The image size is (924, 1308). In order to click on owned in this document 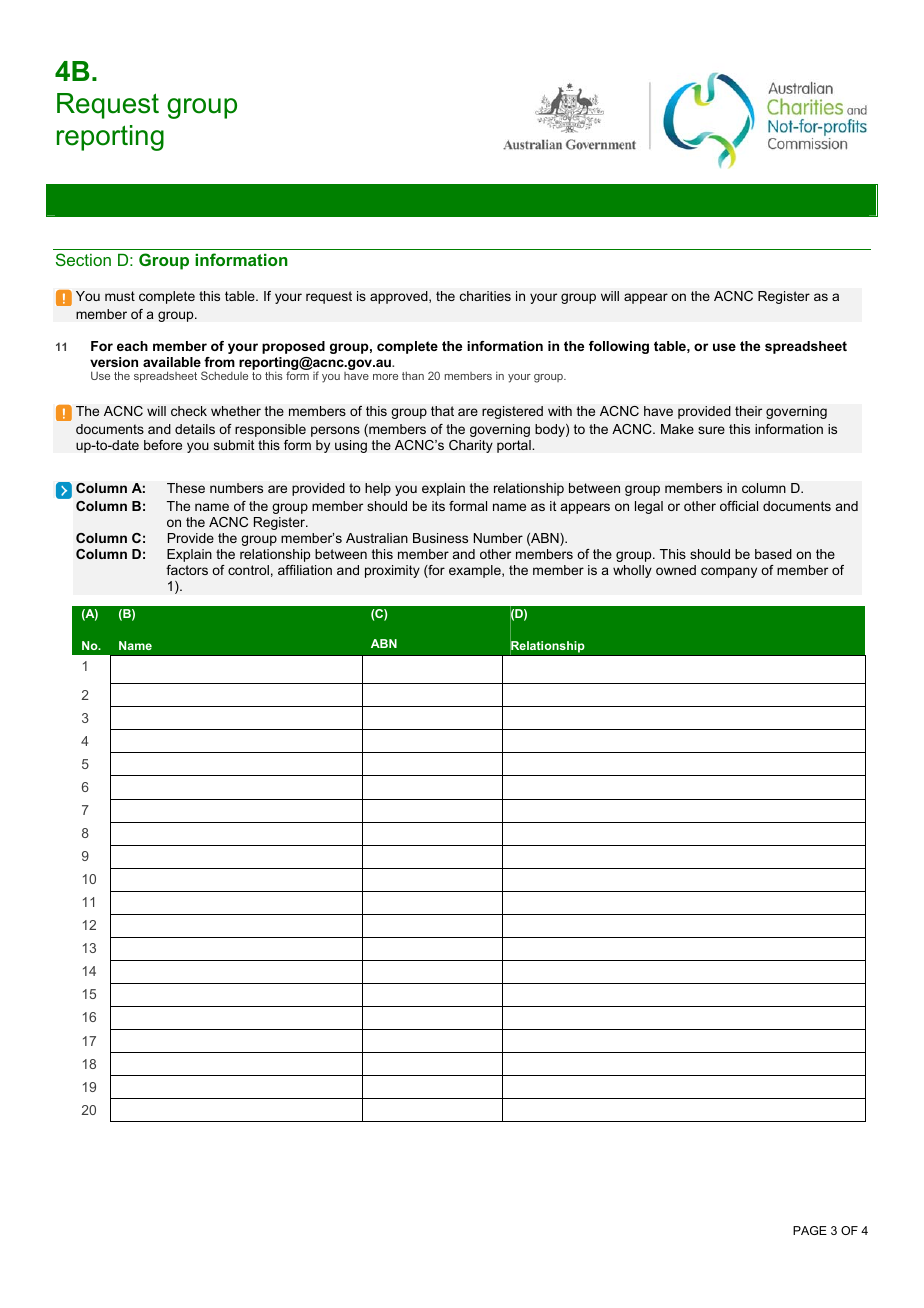, I will do `click(676, 570)`.
